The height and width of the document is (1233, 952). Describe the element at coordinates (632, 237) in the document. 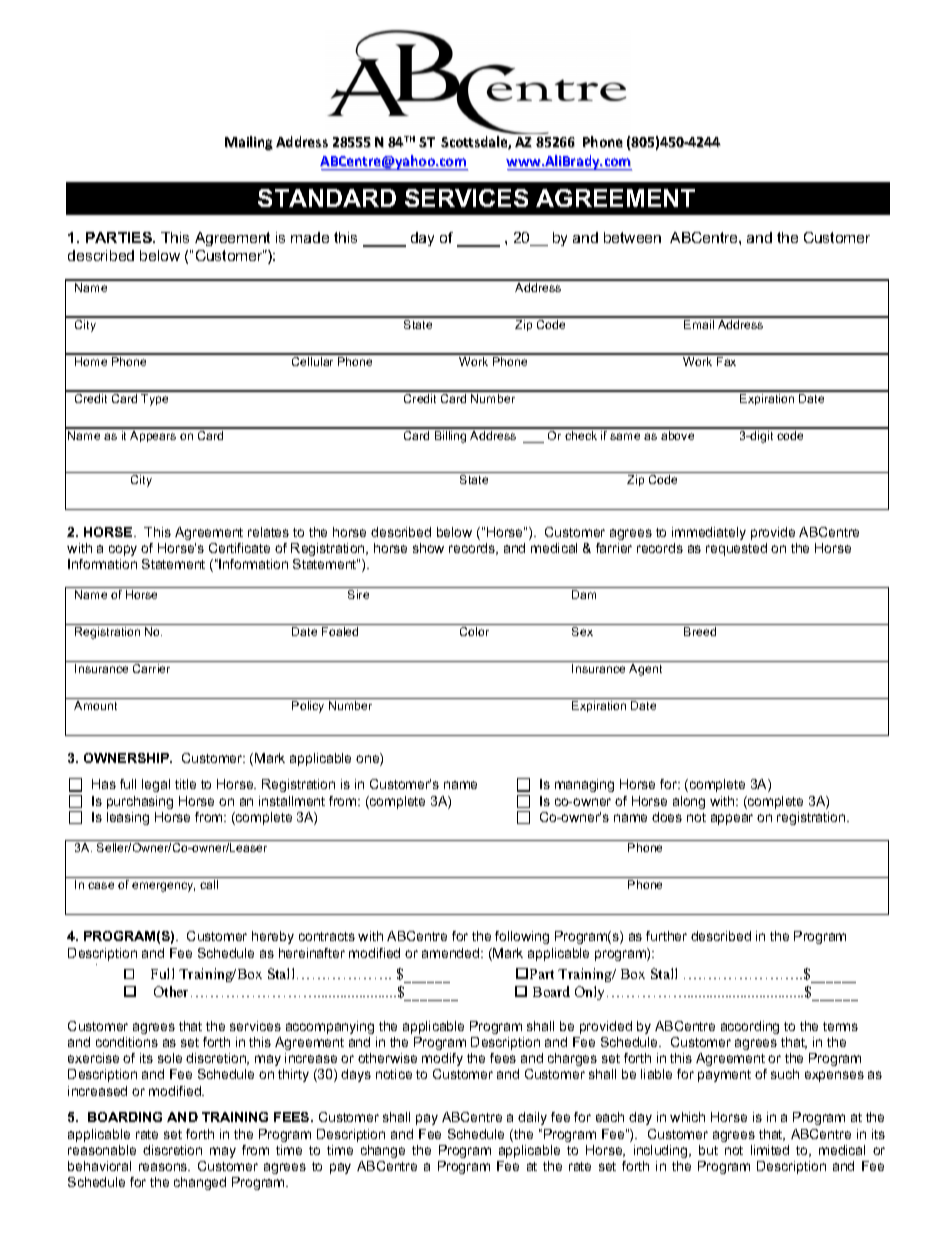

I see `between` at that location.
